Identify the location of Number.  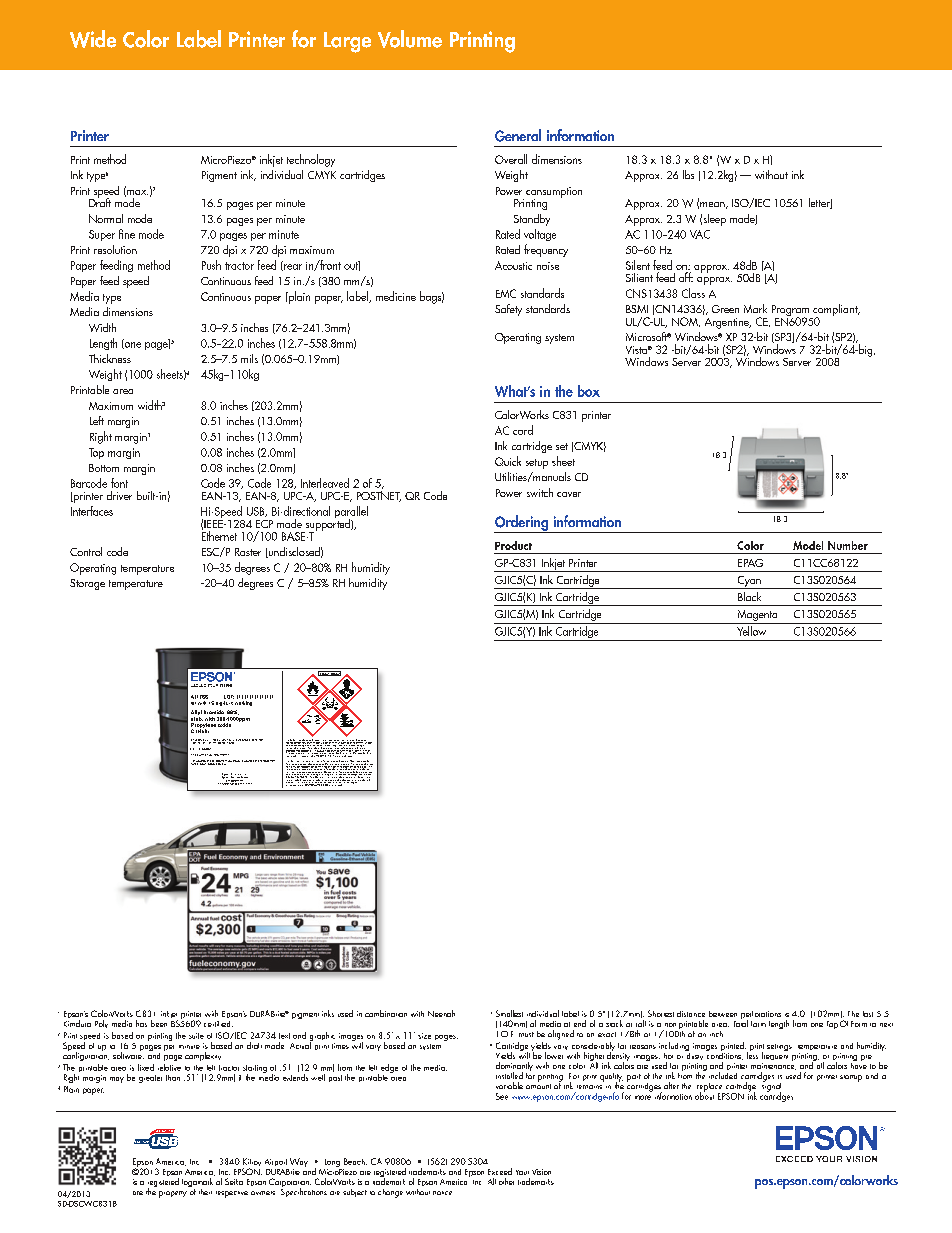
(848, 545).
